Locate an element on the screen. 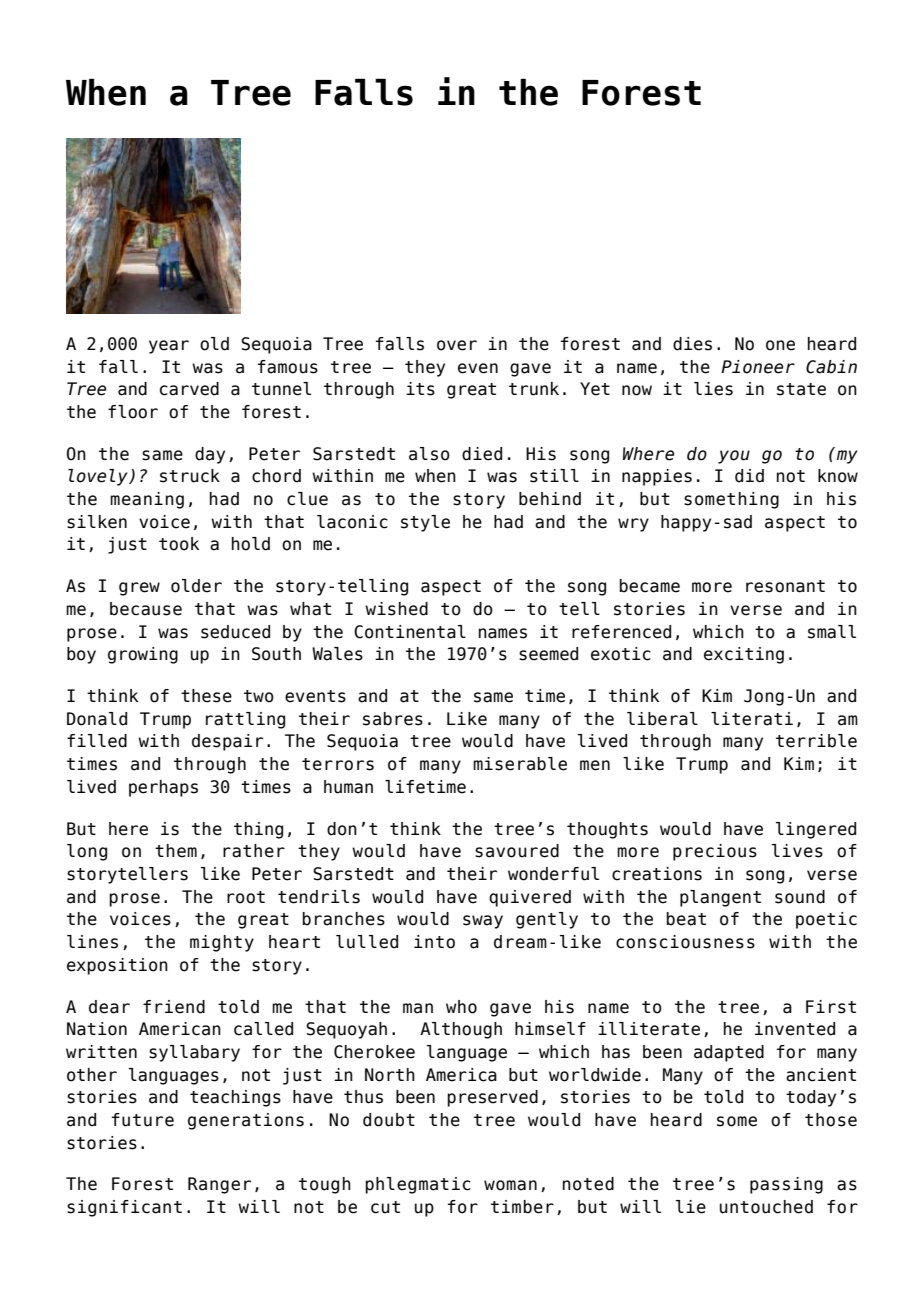 The height and width of the screenshot is (1308, 924). carved is located at coordinates (189, 389).
